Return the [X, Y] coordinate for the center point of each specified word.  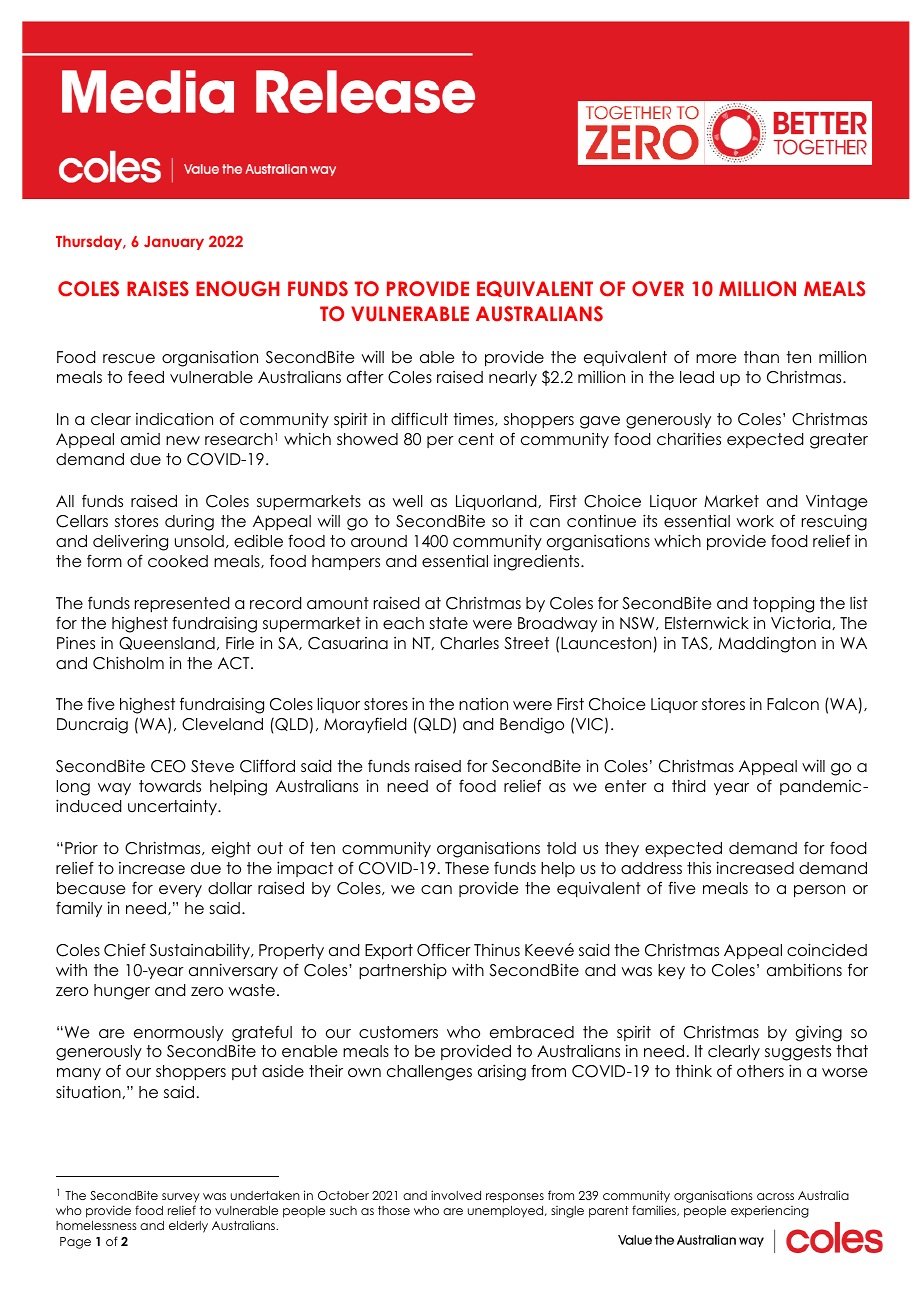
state [449, 623]
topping [783, 604]
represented [182, 604]
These [467, 868]
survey [181, 1198]
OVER [658, 289]
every [180, 891]
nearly [513, 378]
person [819, 891]
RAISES [158, 289]
